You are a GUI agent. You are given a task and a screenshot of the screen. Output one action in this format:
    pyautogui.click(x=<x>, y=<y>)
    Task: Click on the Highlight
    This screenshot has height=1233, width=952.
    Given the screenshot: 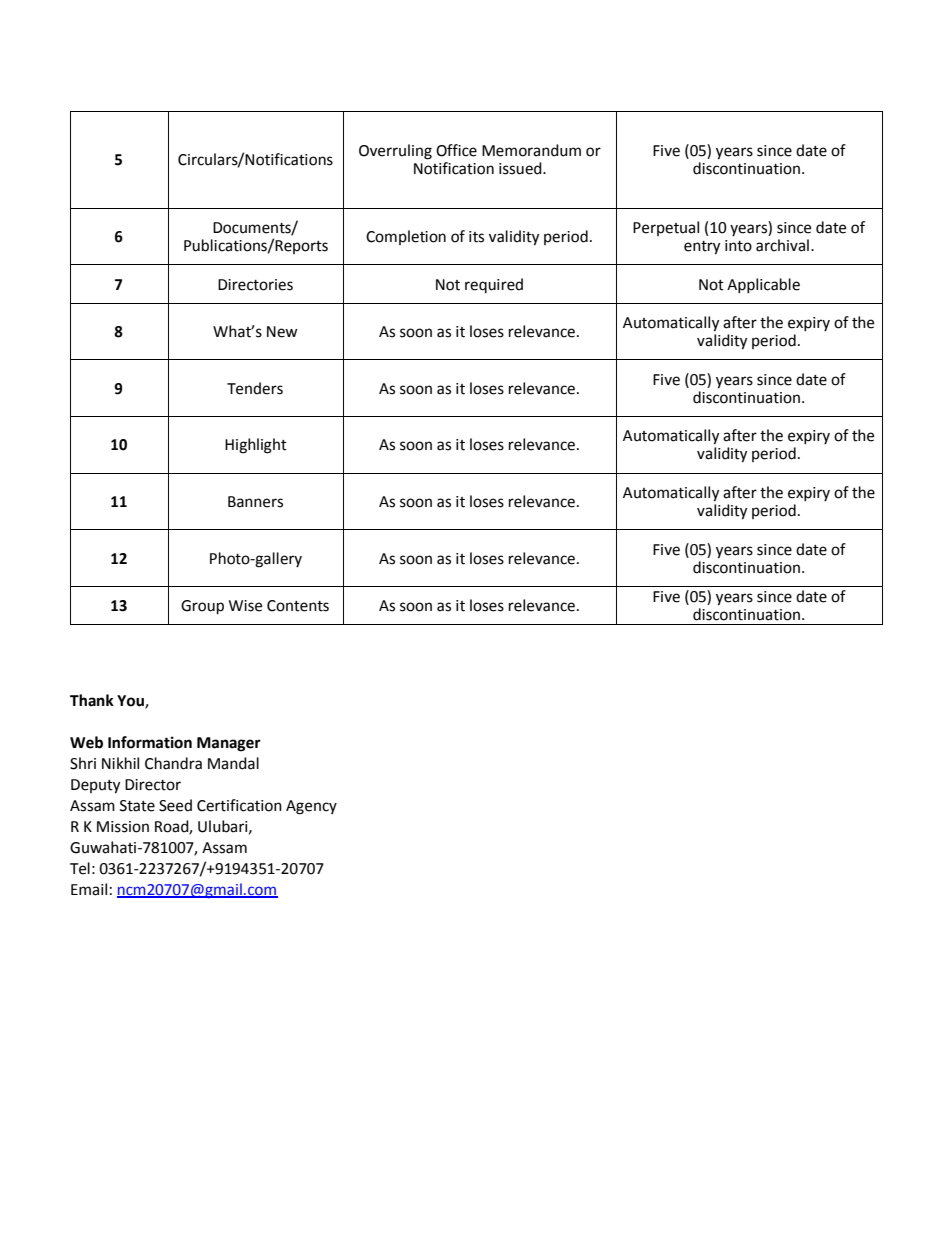 What is the action you would take?
    pyautogui.click(x=256, y=446)
